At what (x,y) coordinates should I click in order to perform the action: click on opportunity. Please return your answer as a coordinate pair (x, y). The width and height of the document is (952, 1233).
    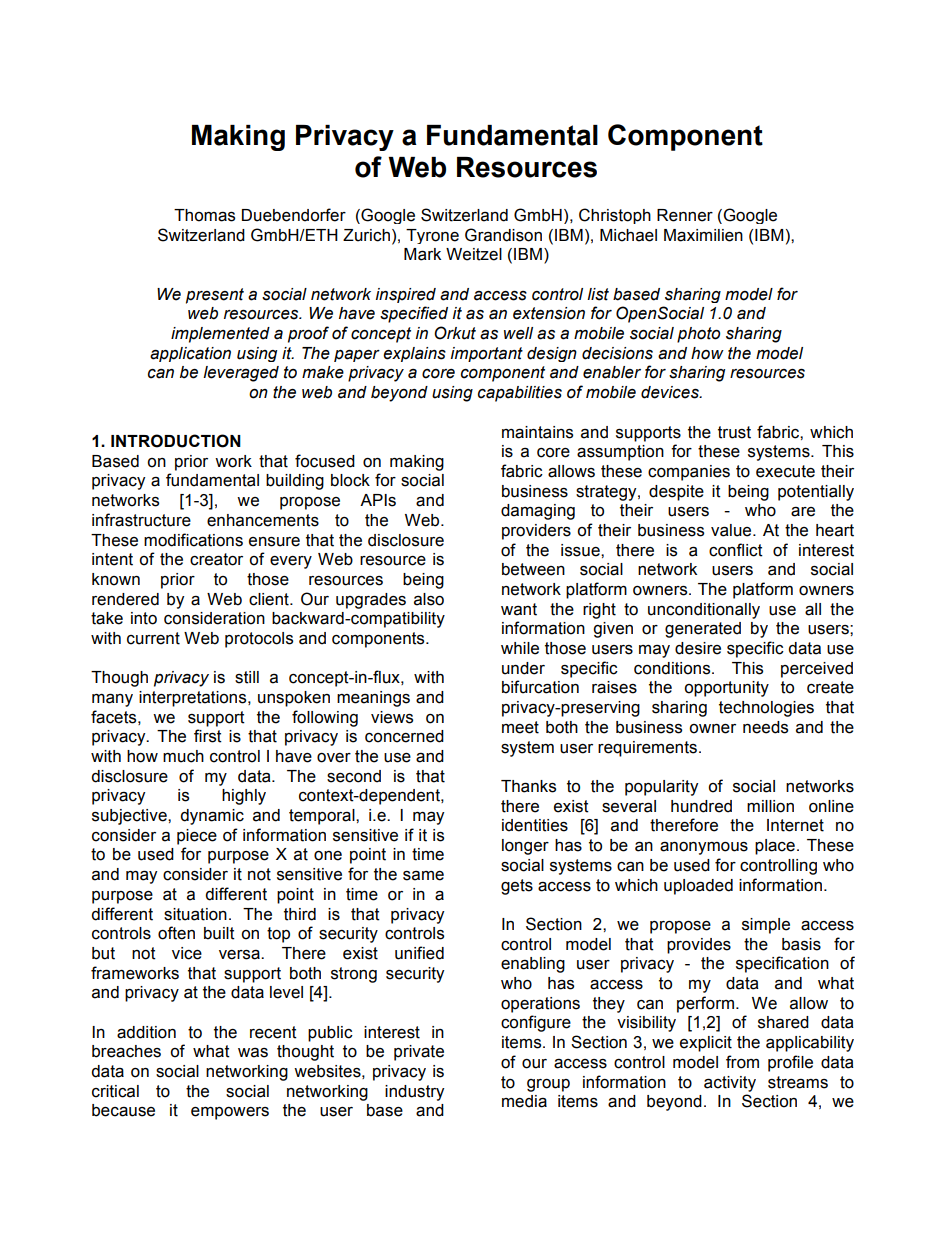
    Looking at the image, I should click on (726, 689).
